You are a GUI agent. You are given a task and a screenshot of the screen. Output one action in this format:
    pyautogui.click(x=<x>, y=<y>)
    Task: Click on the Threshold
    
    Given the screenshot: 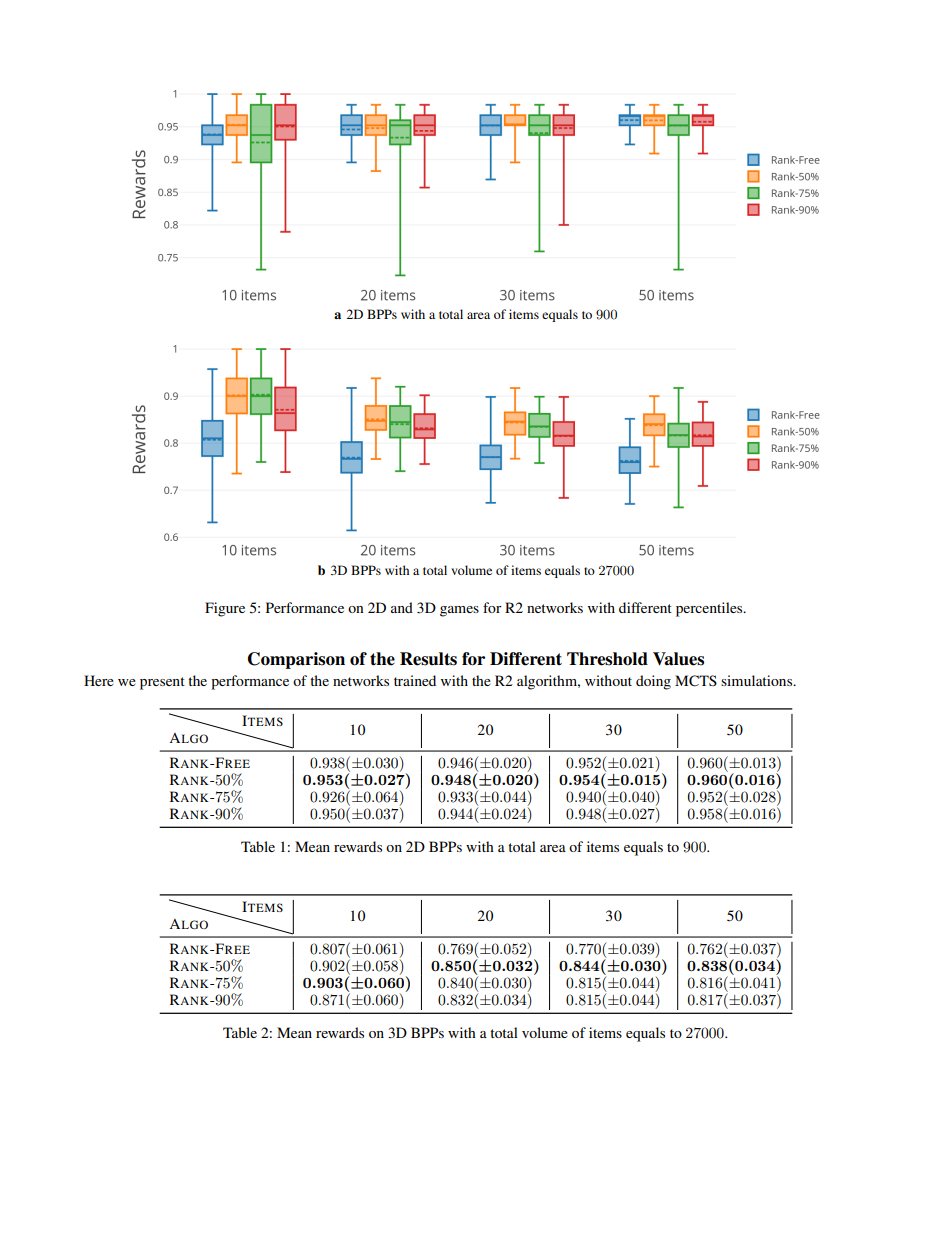 What is the action you would take?
    pyautogui.click(x=607, y=659)
